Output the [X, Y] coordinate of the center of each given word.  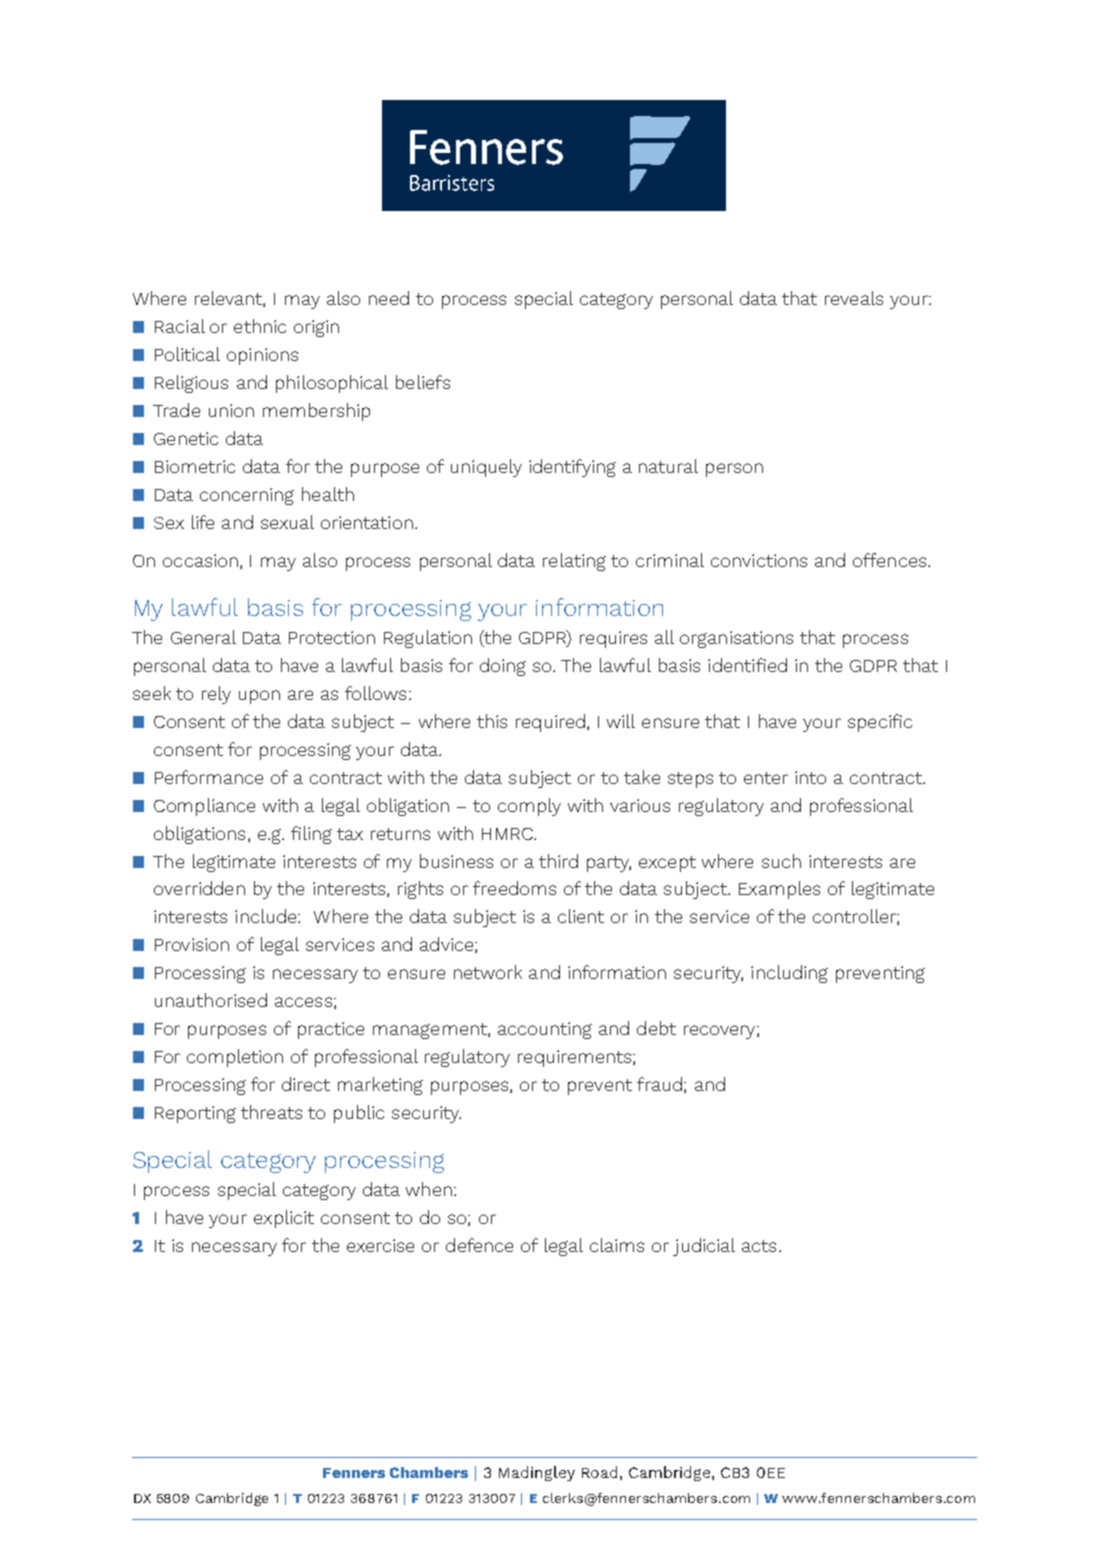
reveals [854, 298]
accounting [545, 1030]
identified [747, 665]
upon [259, 697]
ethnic [260, 326]
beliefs [423, 382]
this [492, 721]
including [789, 974]
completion [235, 1058]
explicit [284, 1219]
